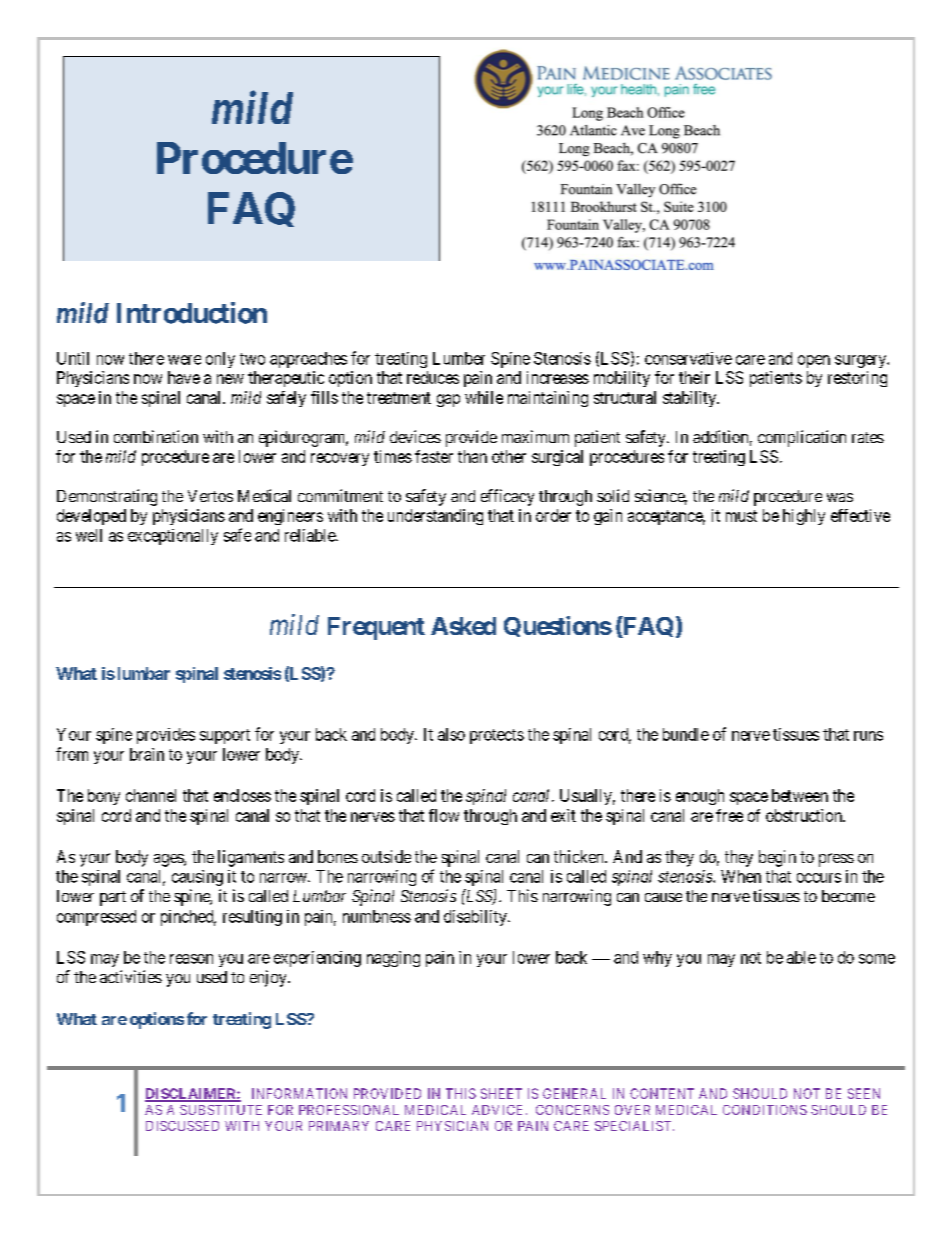 The image size is (952, 1233). I want to click on SHEET, so click(501, 1093).
